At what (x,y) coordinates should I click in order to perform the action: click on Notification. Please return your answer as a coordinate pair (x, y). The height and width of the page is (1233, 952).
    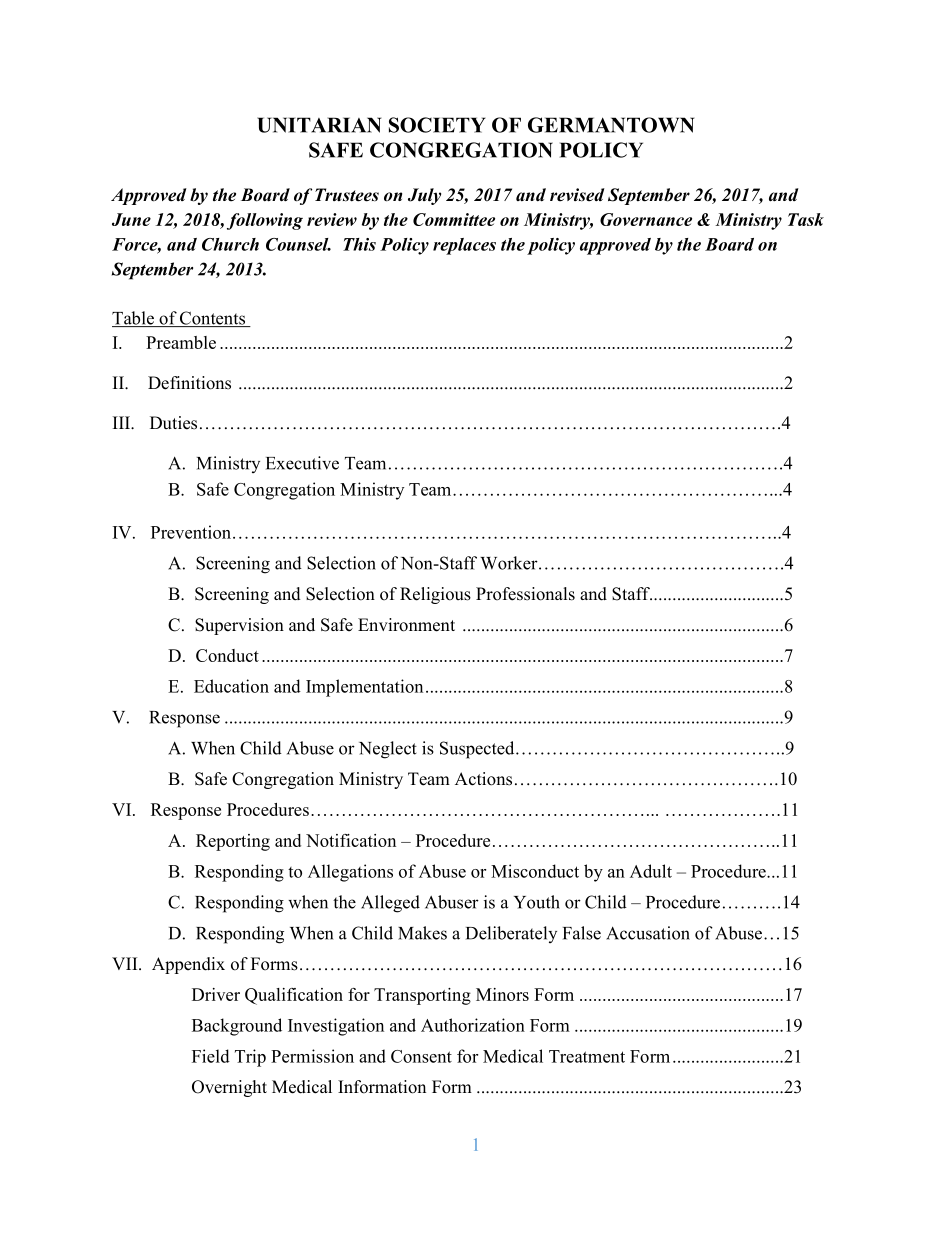
    Looking at the image, I should click on (351, 840).
